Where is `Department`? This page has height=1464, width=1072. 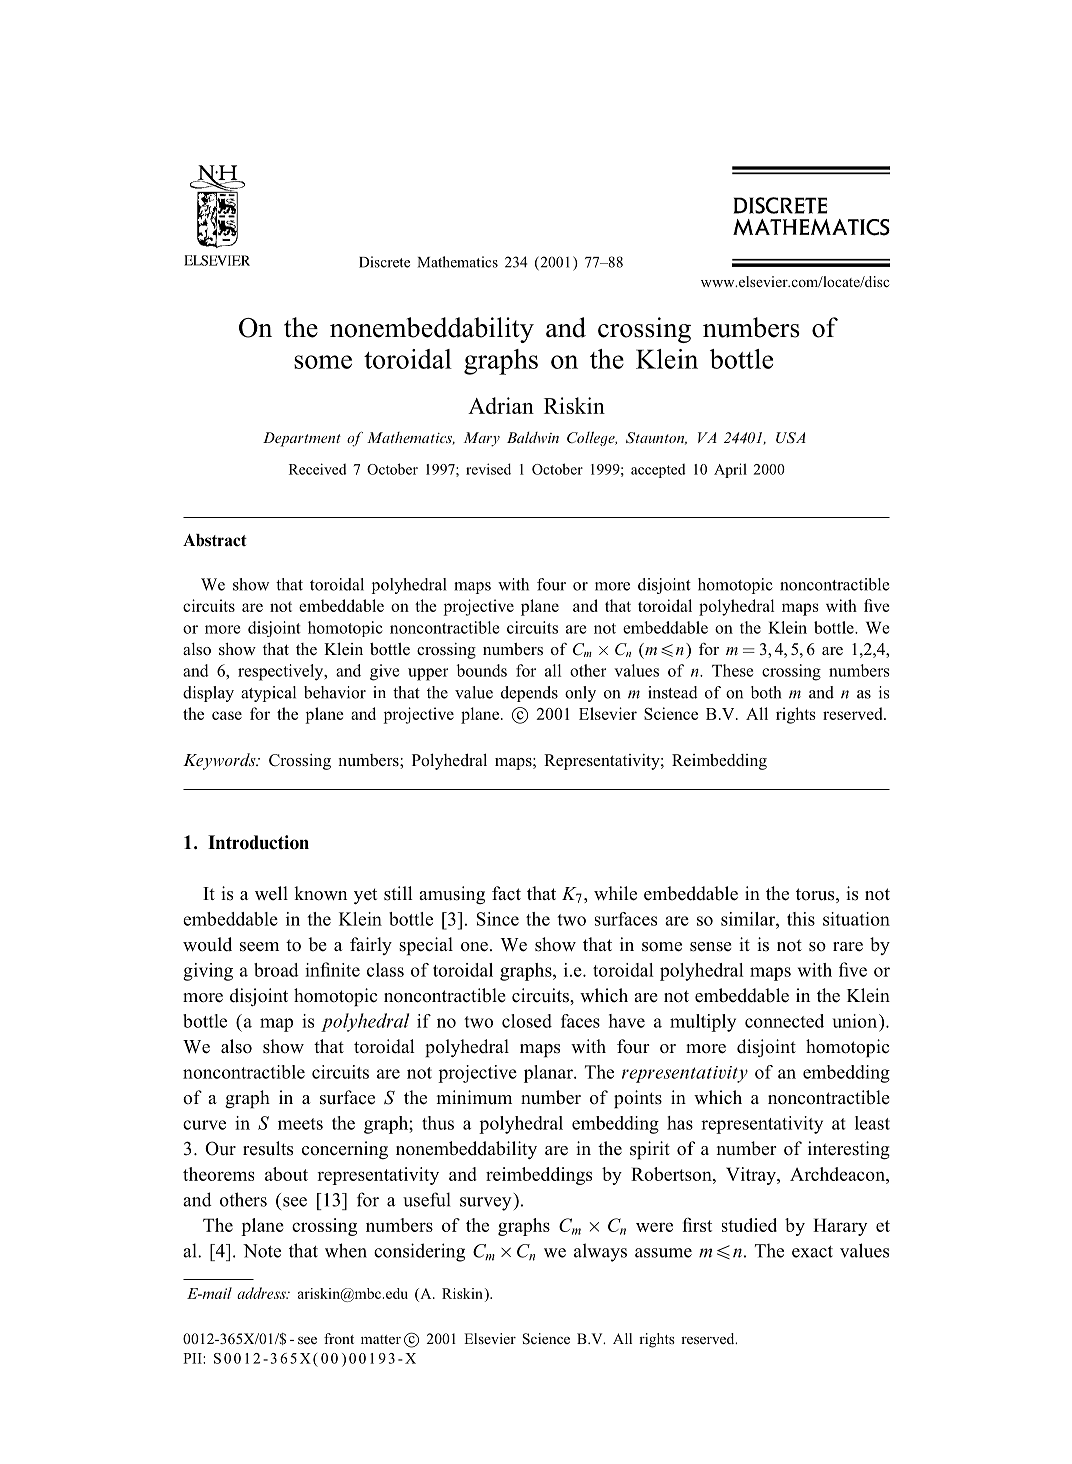 Department is located at coordinates (302, 439).
